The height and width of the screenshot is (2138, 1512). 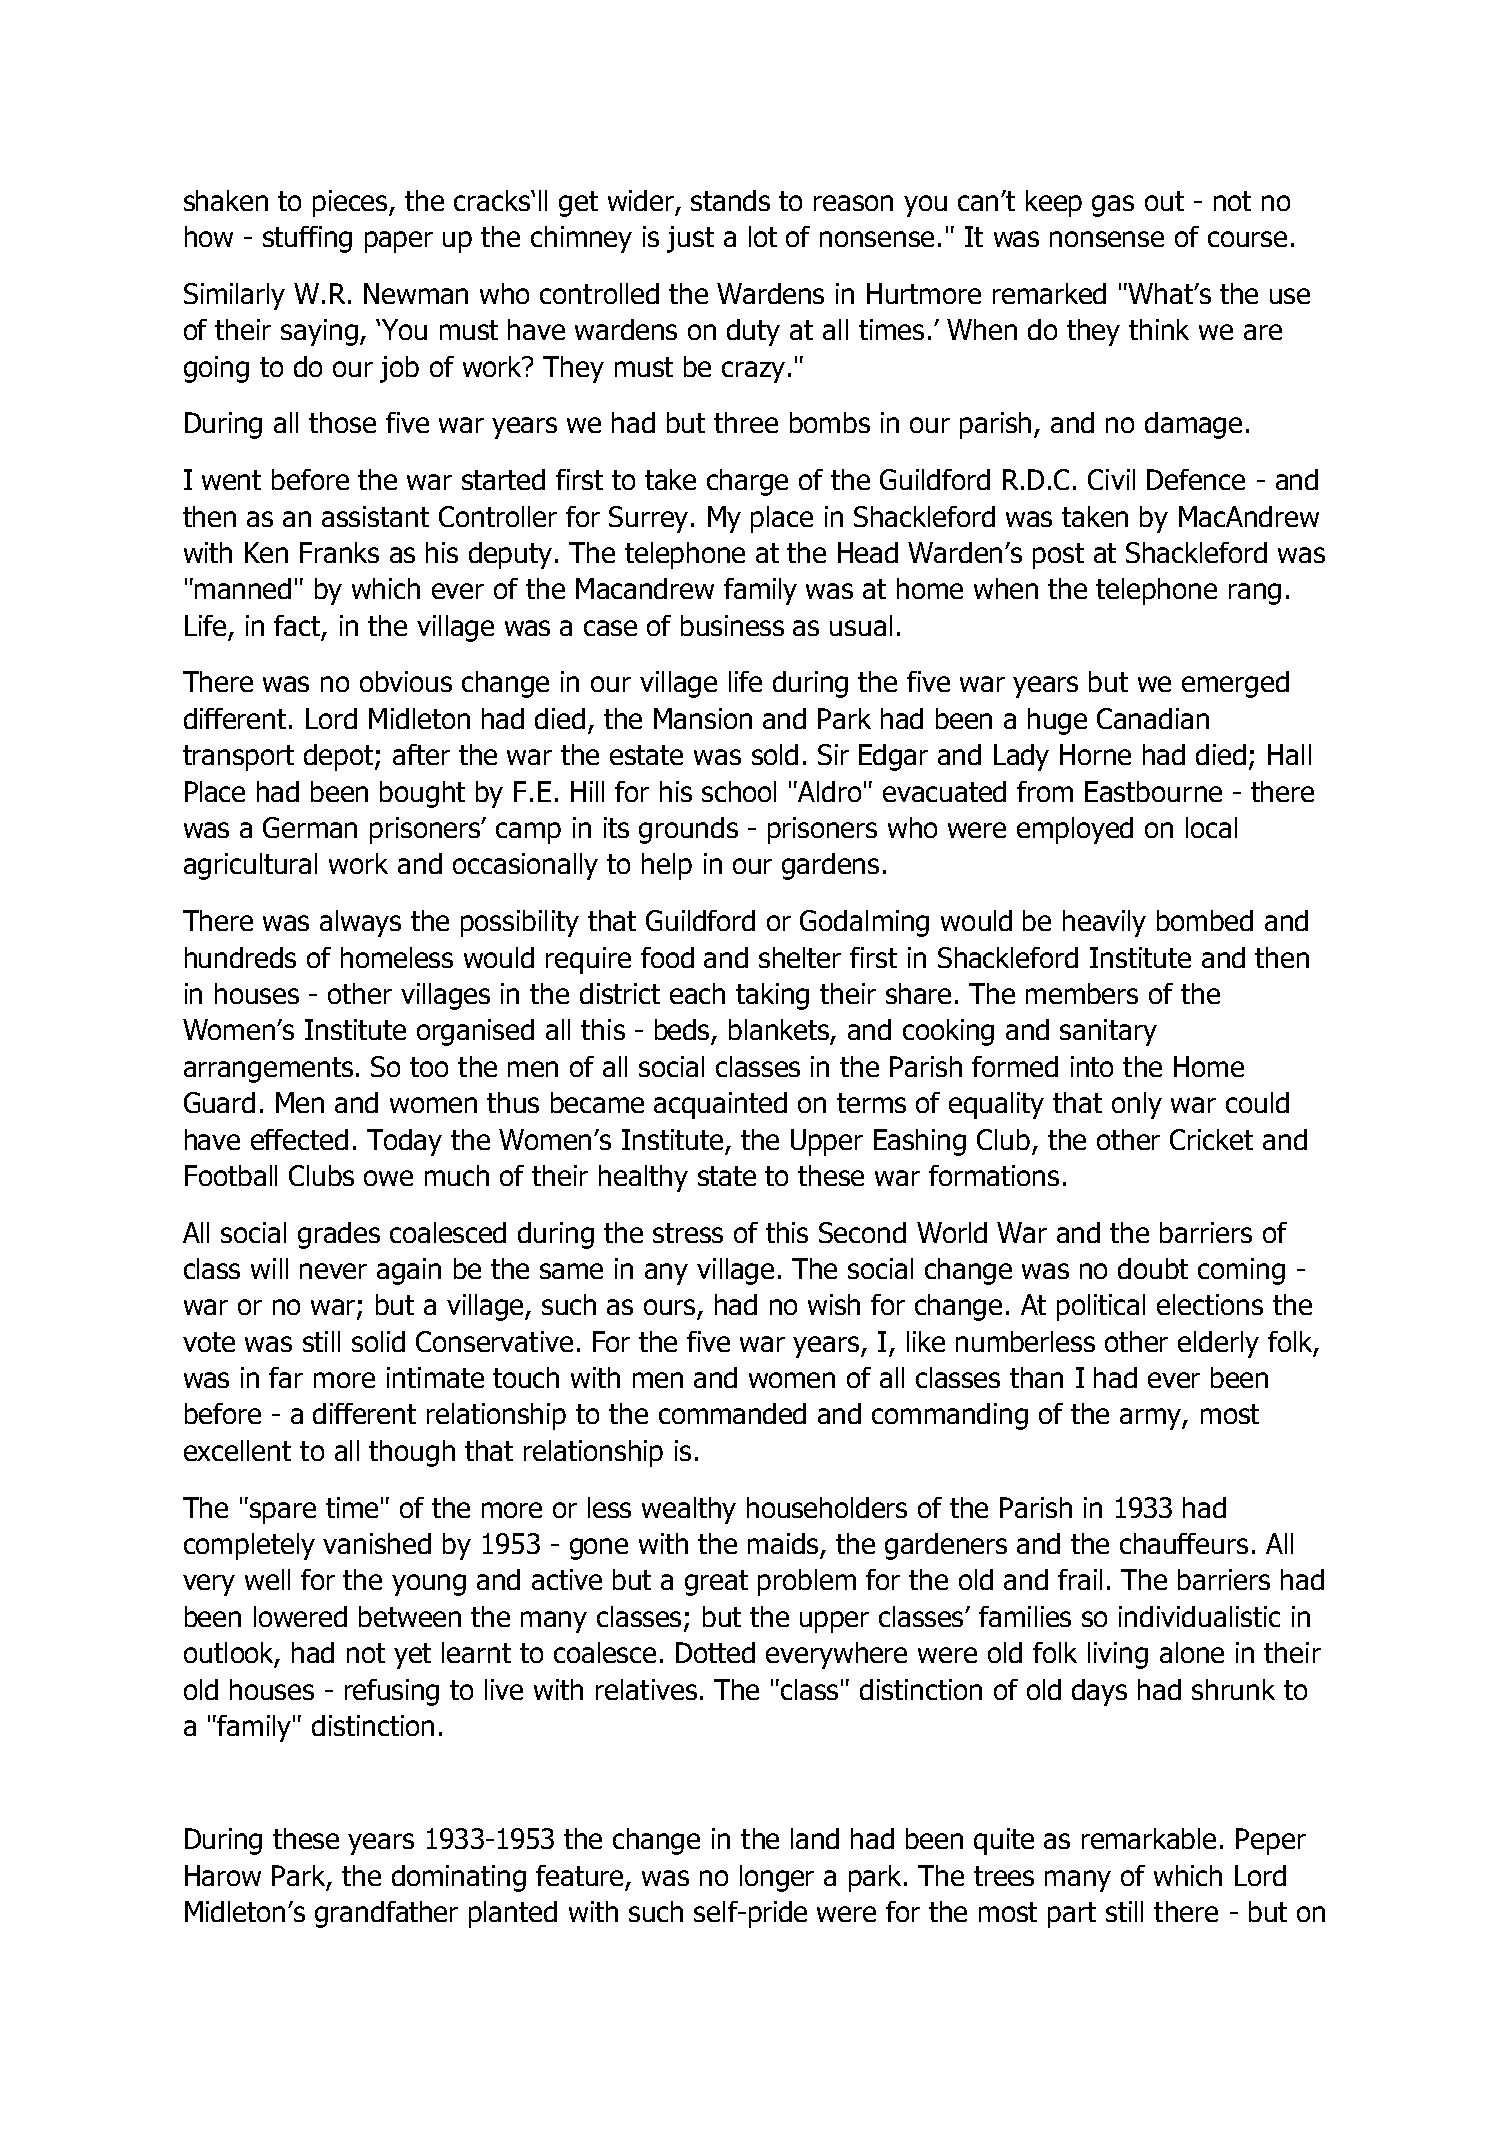 What do you see at coordinates (1184, 1543) in the screenshot?
I see `chauffeurs` at bounding box center [1184, 1543].
